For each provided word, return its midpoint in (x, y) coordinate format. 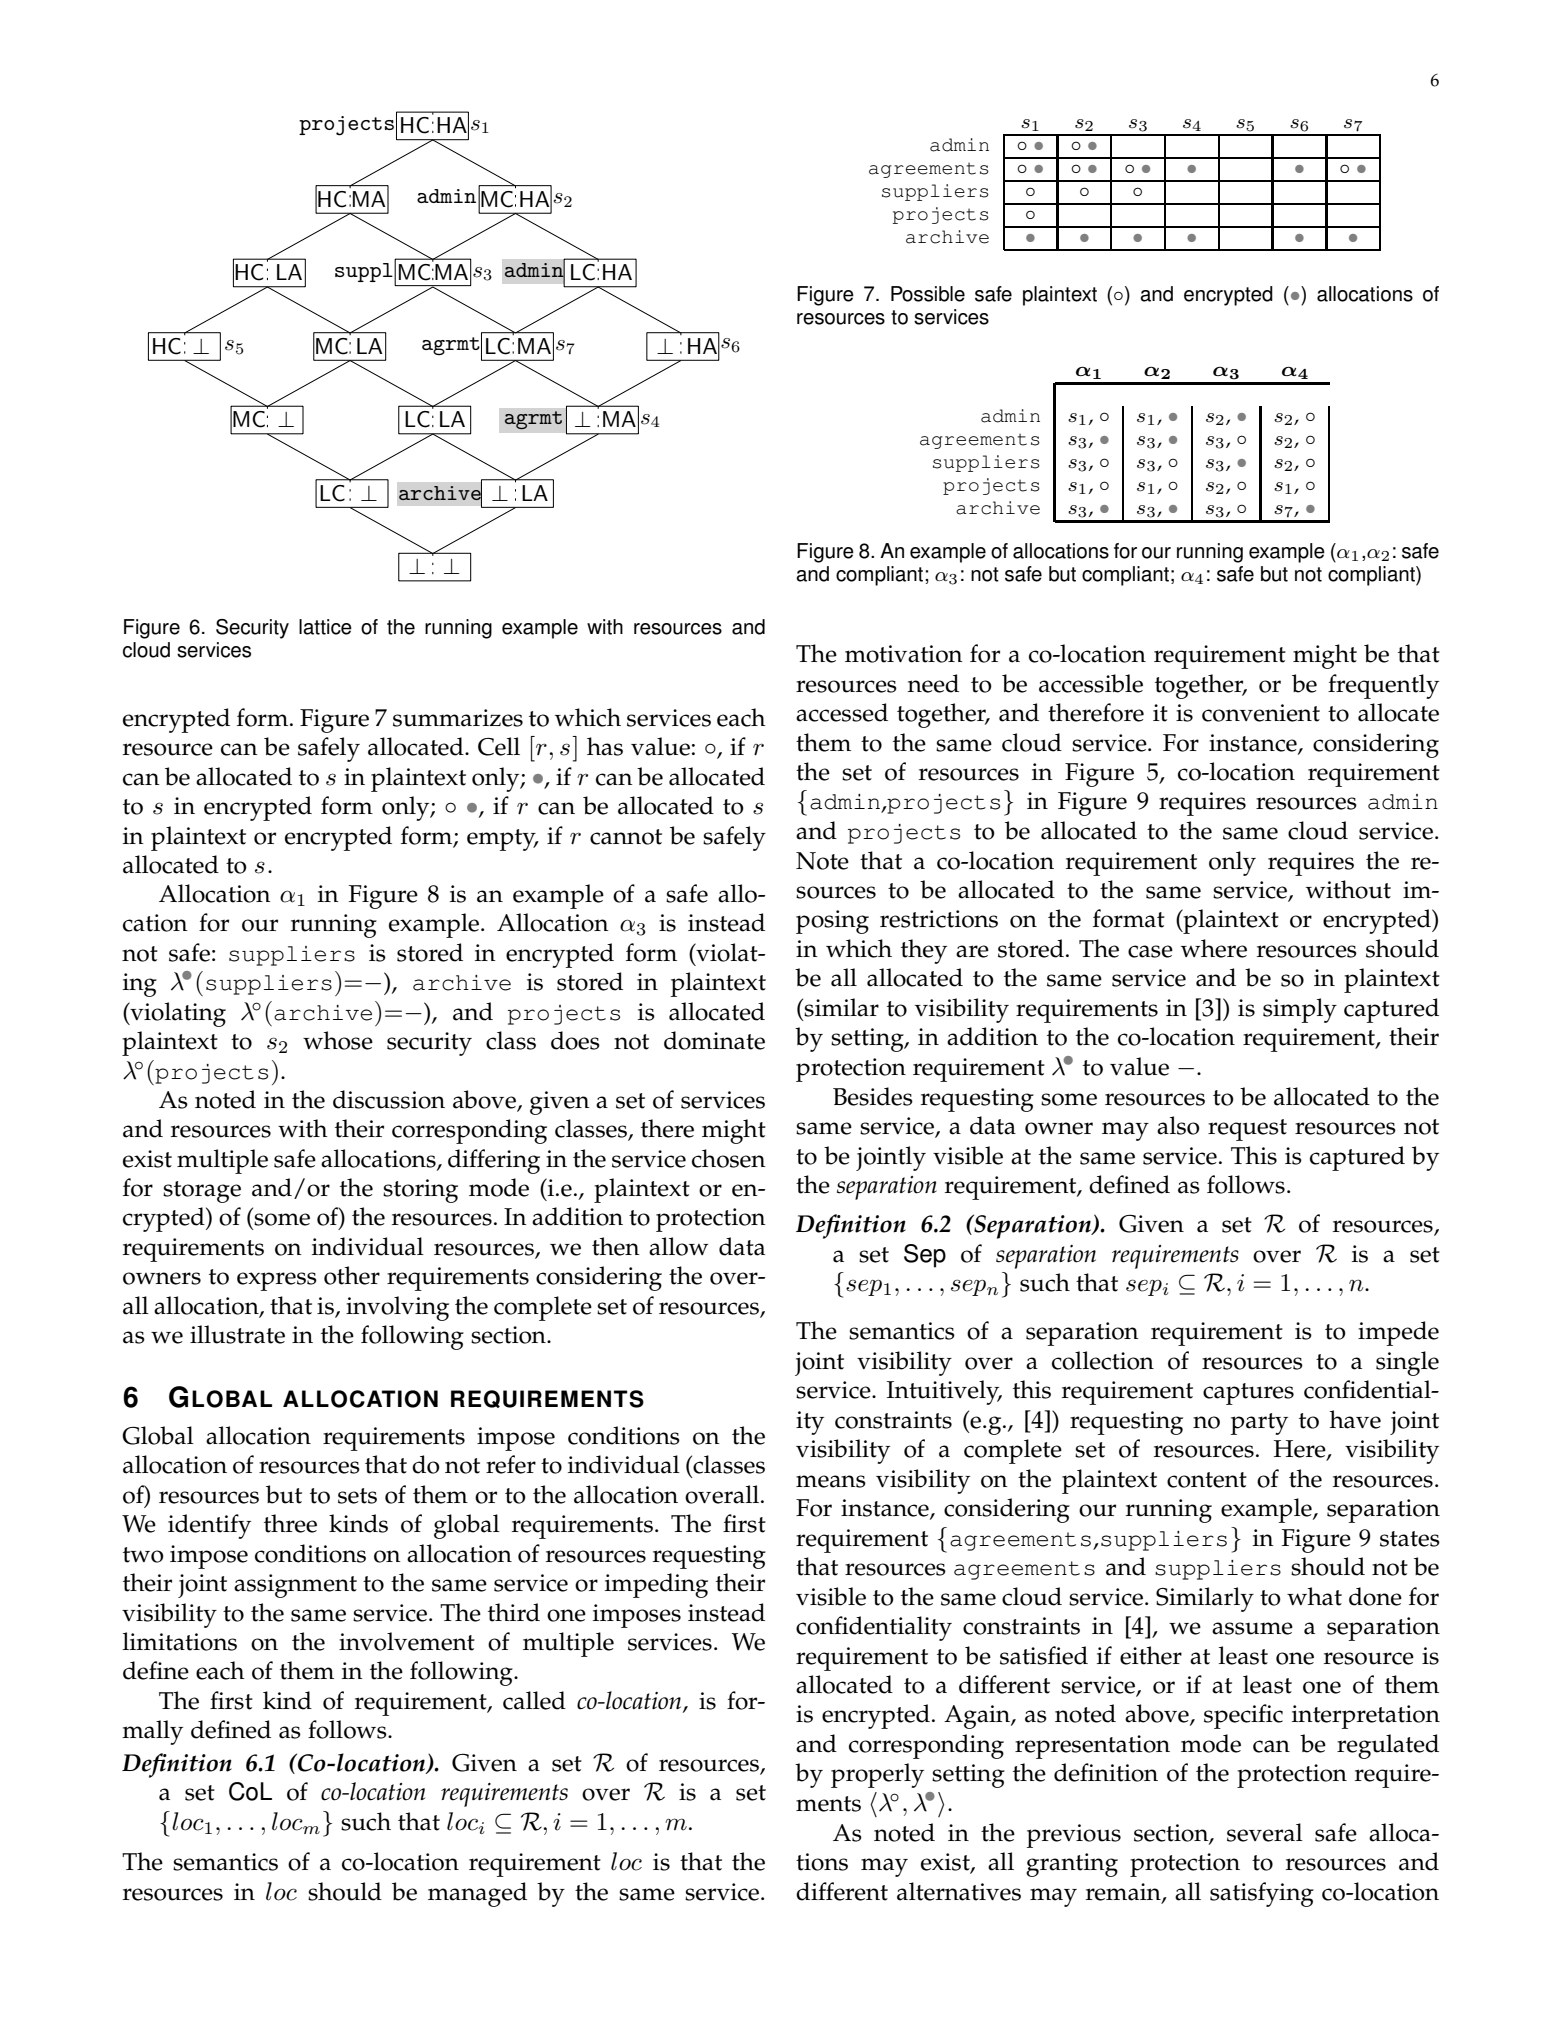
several (1265, 1832)
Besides (873, 1096)
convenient (1261, 713)
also (1178, 1125)
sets (357, 1496)
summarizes (458, 718)
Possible (928, 294)
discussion (389, 1099)
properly (877, 1775)
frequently (1383, 686)
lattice (325, 627)
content (1207, 1480)
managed (477, 1894)
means (831, 1481)
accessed (842, 712)
